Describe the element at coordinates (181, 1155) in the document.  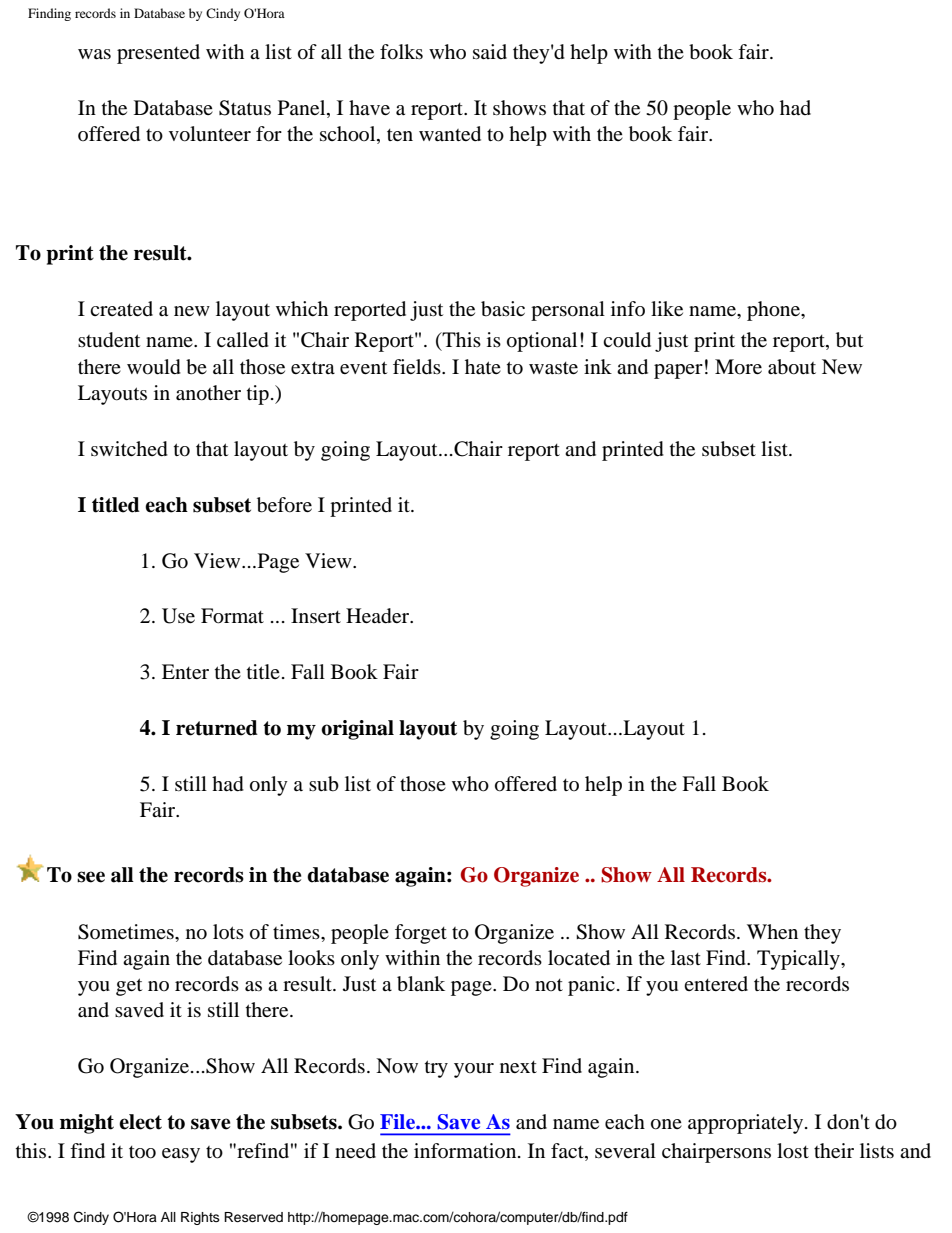
I see `easy` at that location.
